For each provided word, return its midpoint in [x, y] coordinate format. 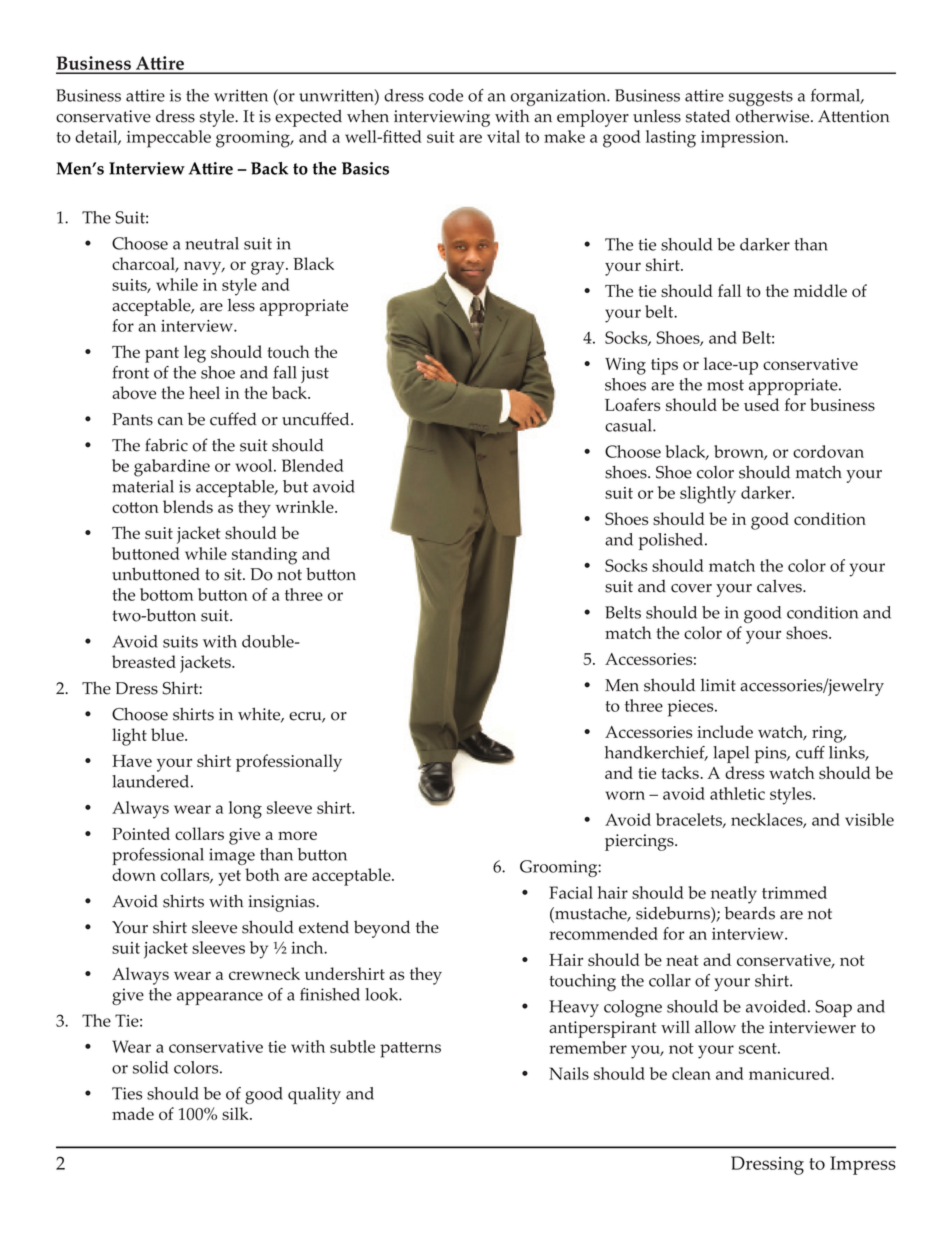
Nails [569, 1073]
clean [691, 1073]
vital [503, 136]
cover [691, 588]
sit [234, 574]
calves [780, 586]
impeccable [169, 139]
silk [236, 1113]
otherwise [774, 116]
